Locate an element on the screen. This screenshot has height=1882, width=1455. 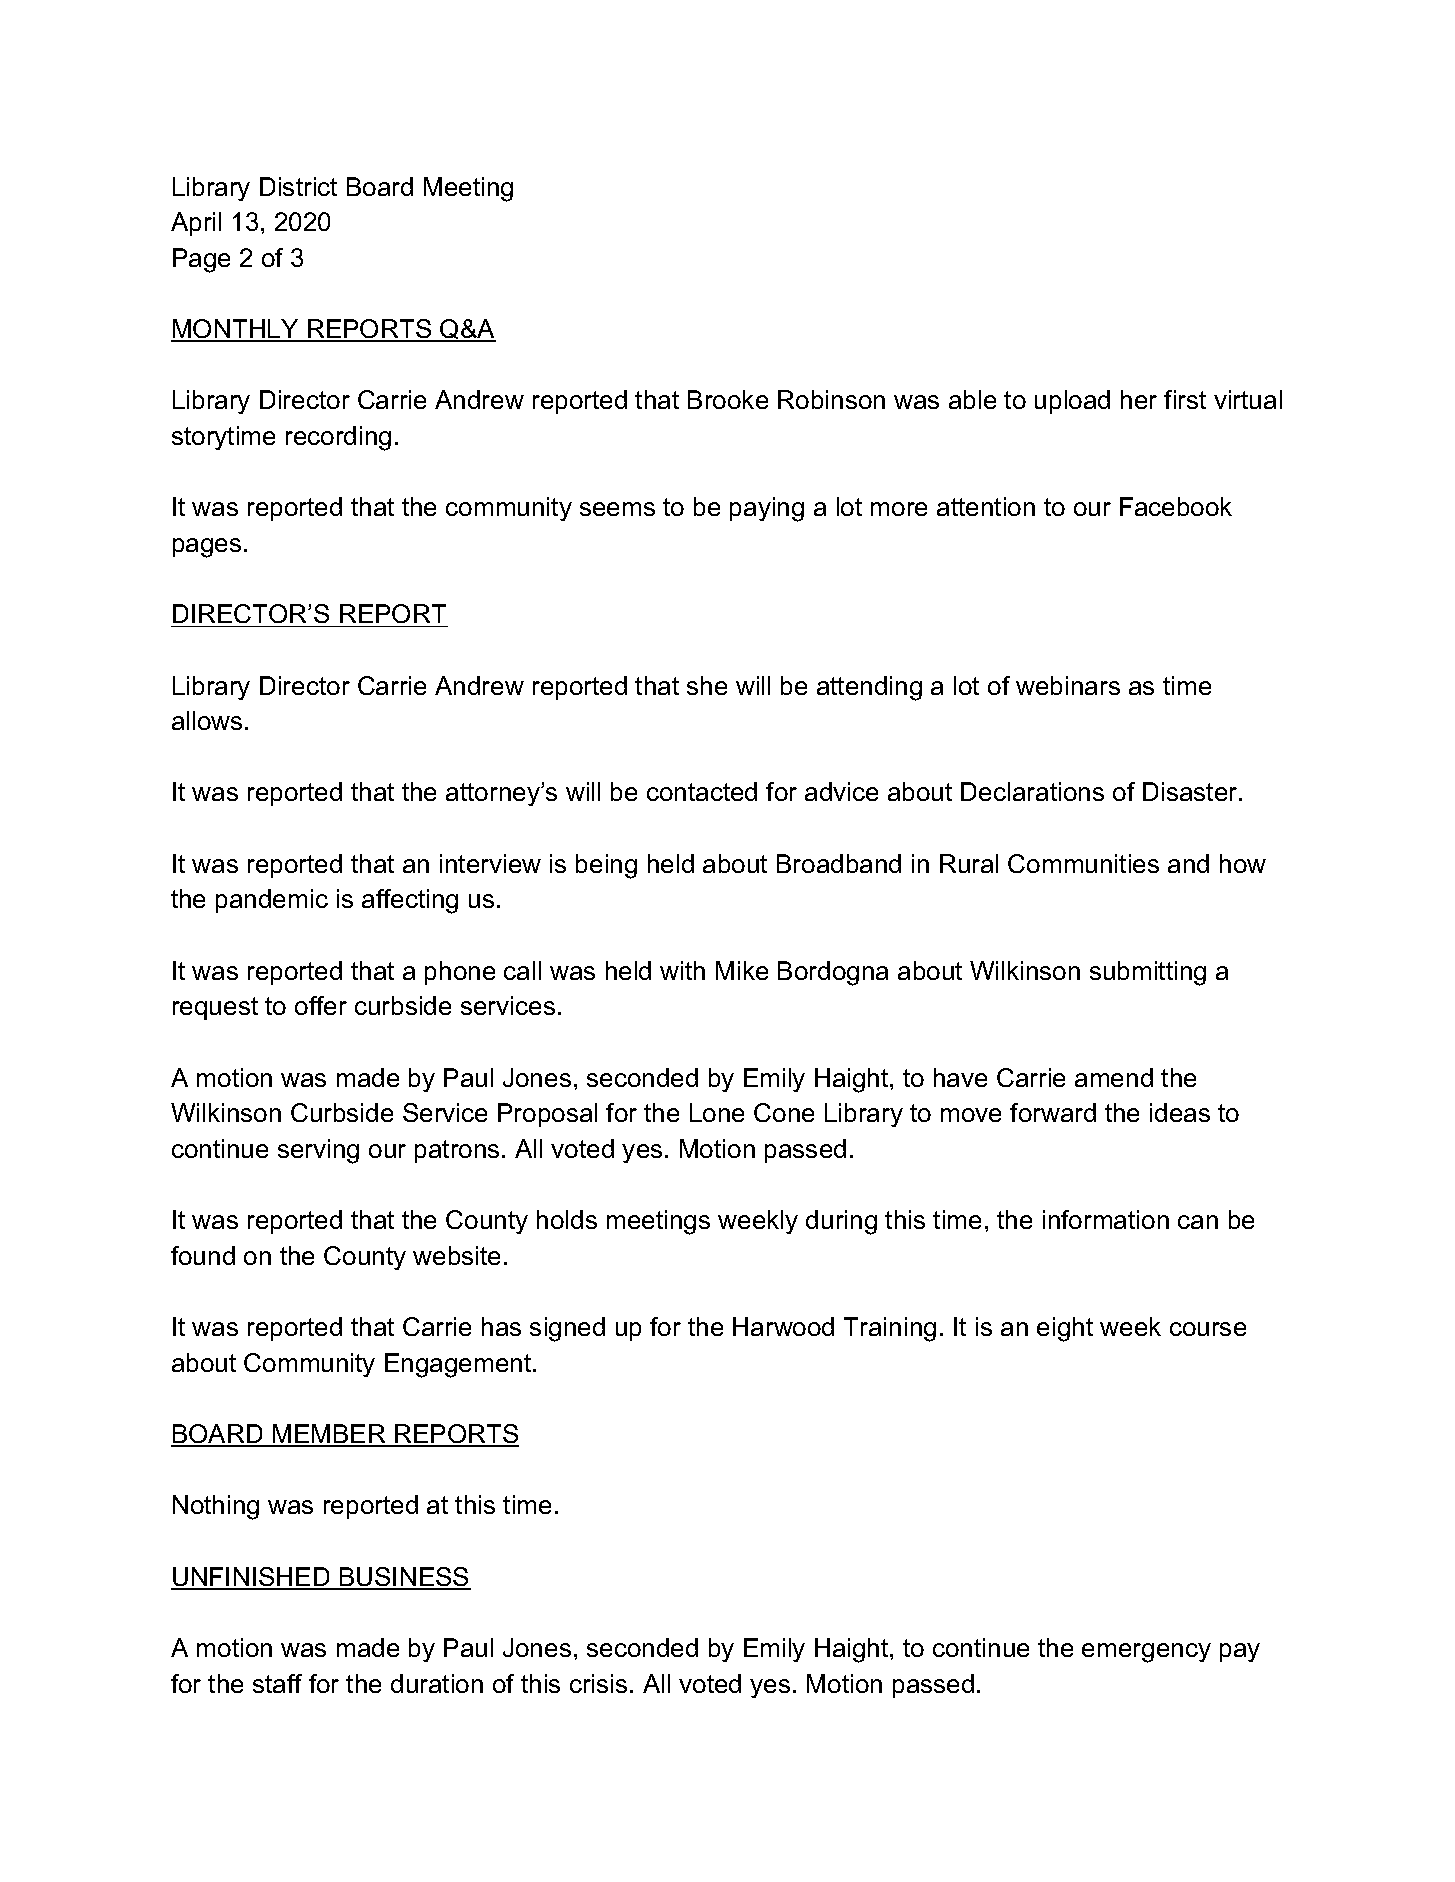
allows is located at coordinates (207, 720).
